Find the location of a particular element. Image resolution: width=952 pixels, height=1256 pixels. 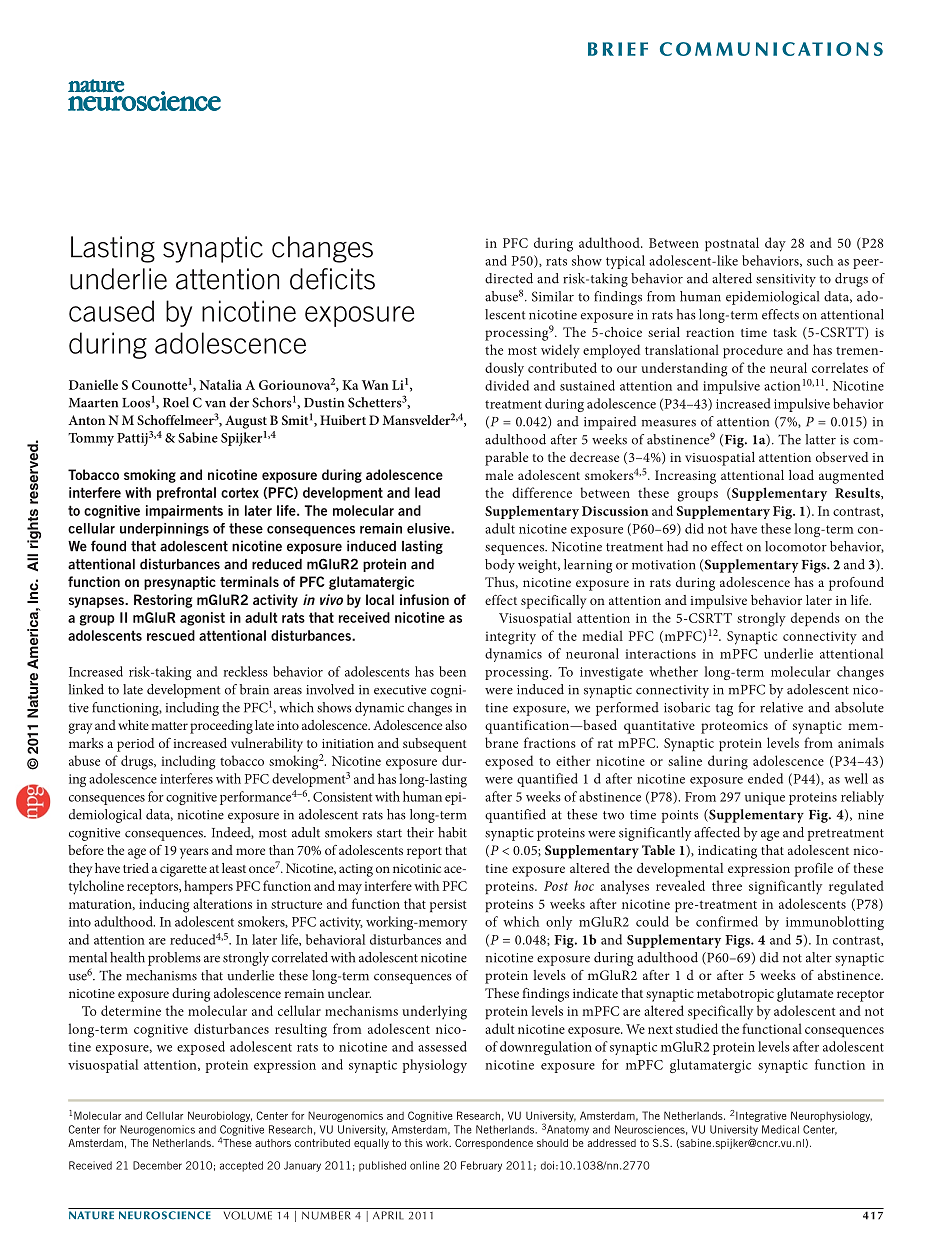

Similar is located at coordinates (553, 296).
